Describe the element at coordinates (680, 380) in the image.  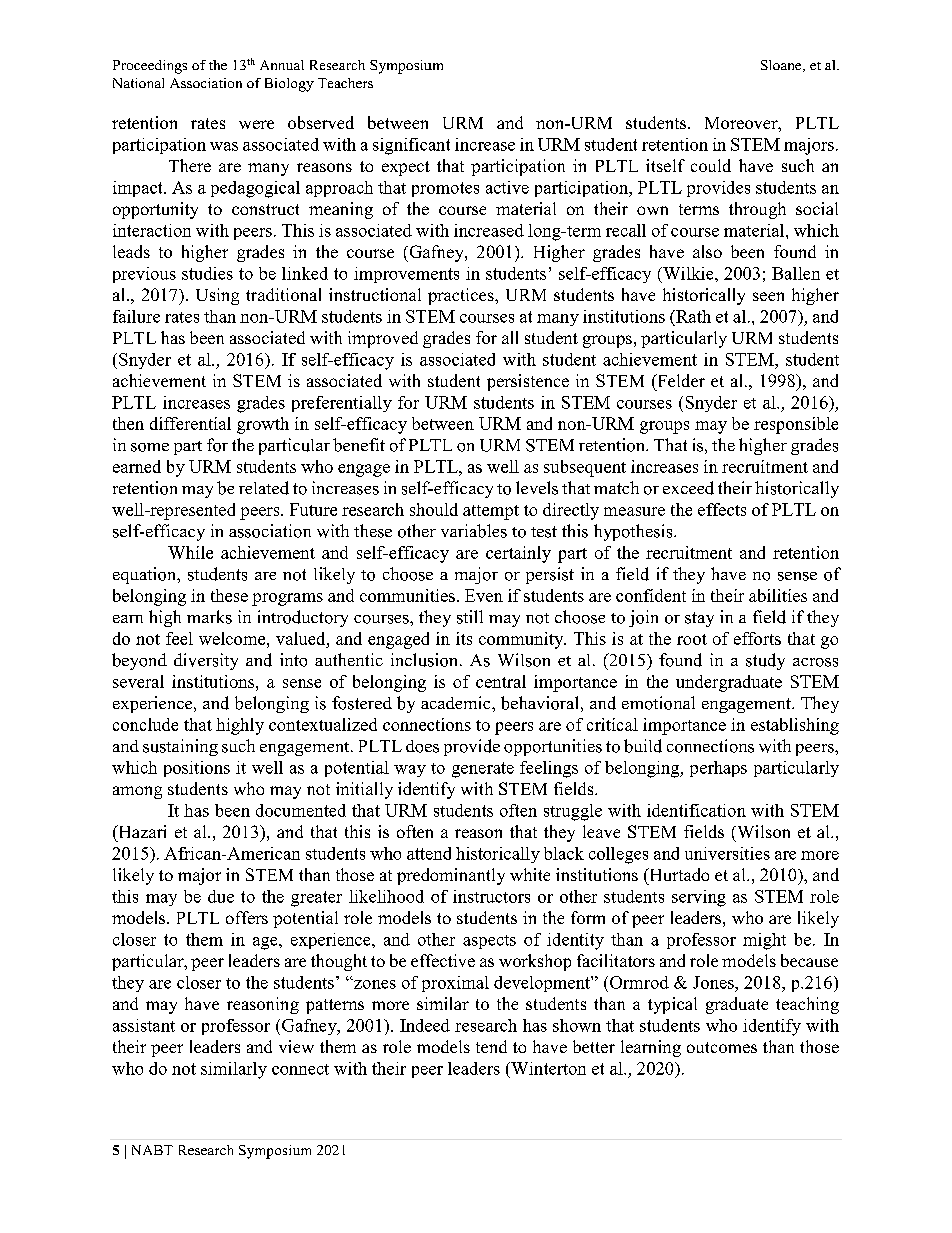
I see `Felder` at that location.
